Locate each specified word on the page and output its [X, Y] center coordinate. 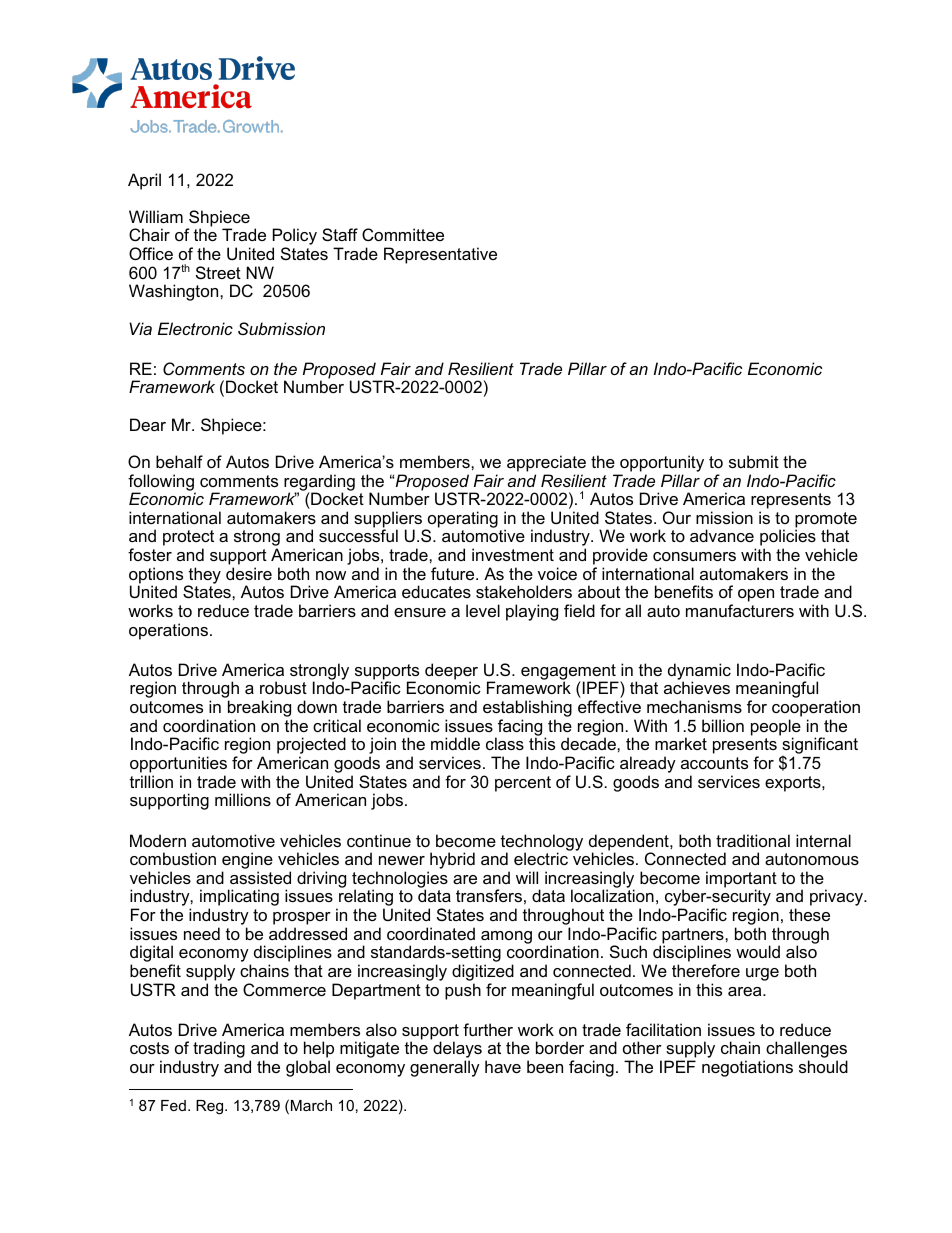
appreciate [546, 463]
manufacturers [740, 610]
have [503, 1066]
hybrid [451, 862]
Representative [440, 255]
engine [247, 862]
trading [219, 1049]
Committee [403, 234]
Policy [295, 238]
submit [754, 461]
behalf [179, 461]
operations [168, 631]
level [483, 610]
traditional [753, 840]
